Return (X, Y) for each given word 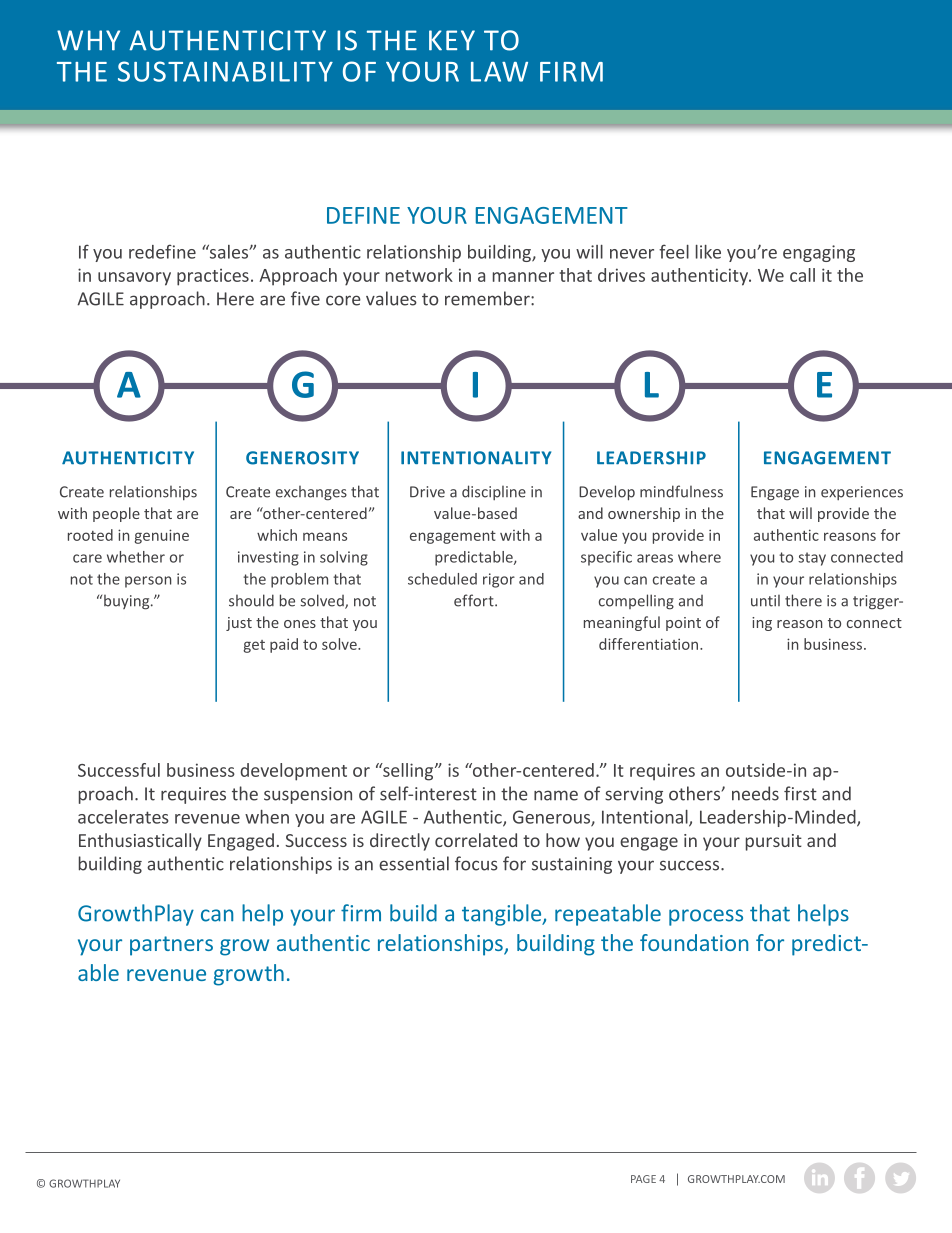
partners (171, 946)
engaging (819, 253)
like (708, 252)
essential (414, 863)
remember (488, 298)
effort (475, 600)
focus (476, 863)
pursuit (774, 842)
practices (213, 277)
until (765, 601)
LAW (499, 72)
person (148, 582)
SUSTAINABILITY (225, 71)
